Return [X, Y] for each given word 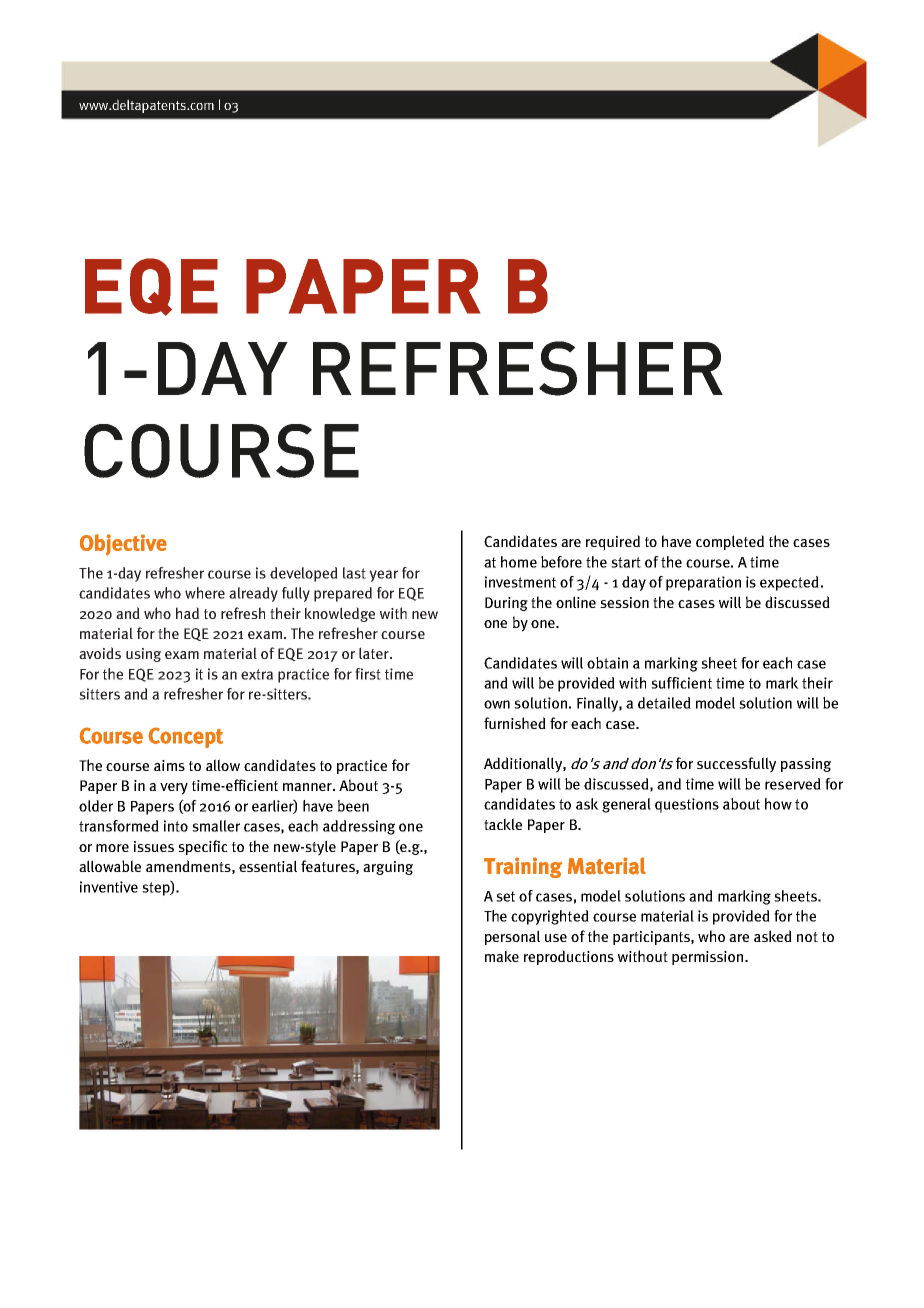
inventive [109, 887]
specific [203, 847]
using [143, 655]
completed [730, 542]
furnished [515, 723]
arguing [388, 868]
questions [687, 805]
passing [806, 765]
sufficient [681, 683]
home [519, 562]
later [375, 653]
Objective [123, 545]
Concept [185, 737]
